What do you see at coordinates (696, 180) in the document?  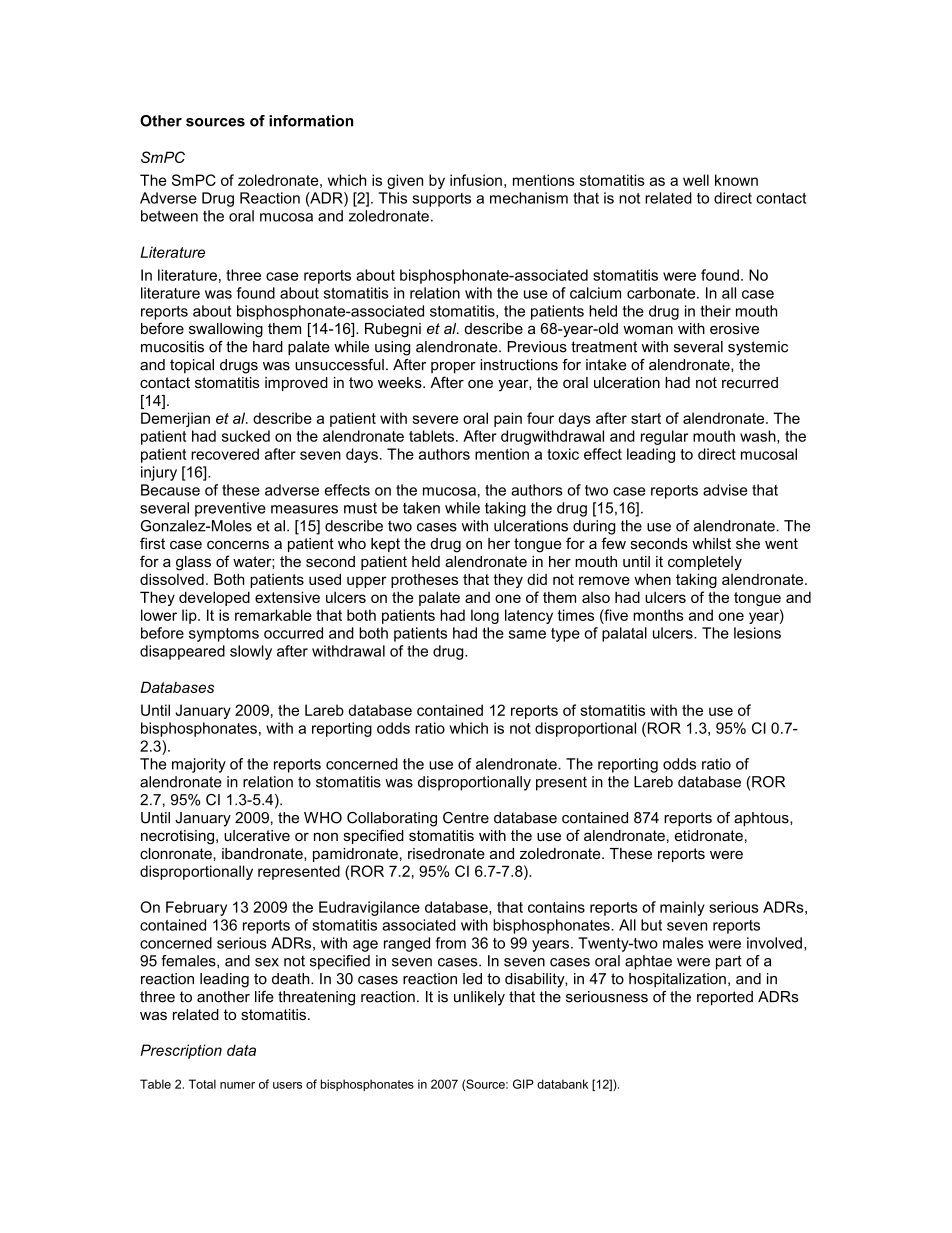 I see `well` at bounding box center [696, 180].
